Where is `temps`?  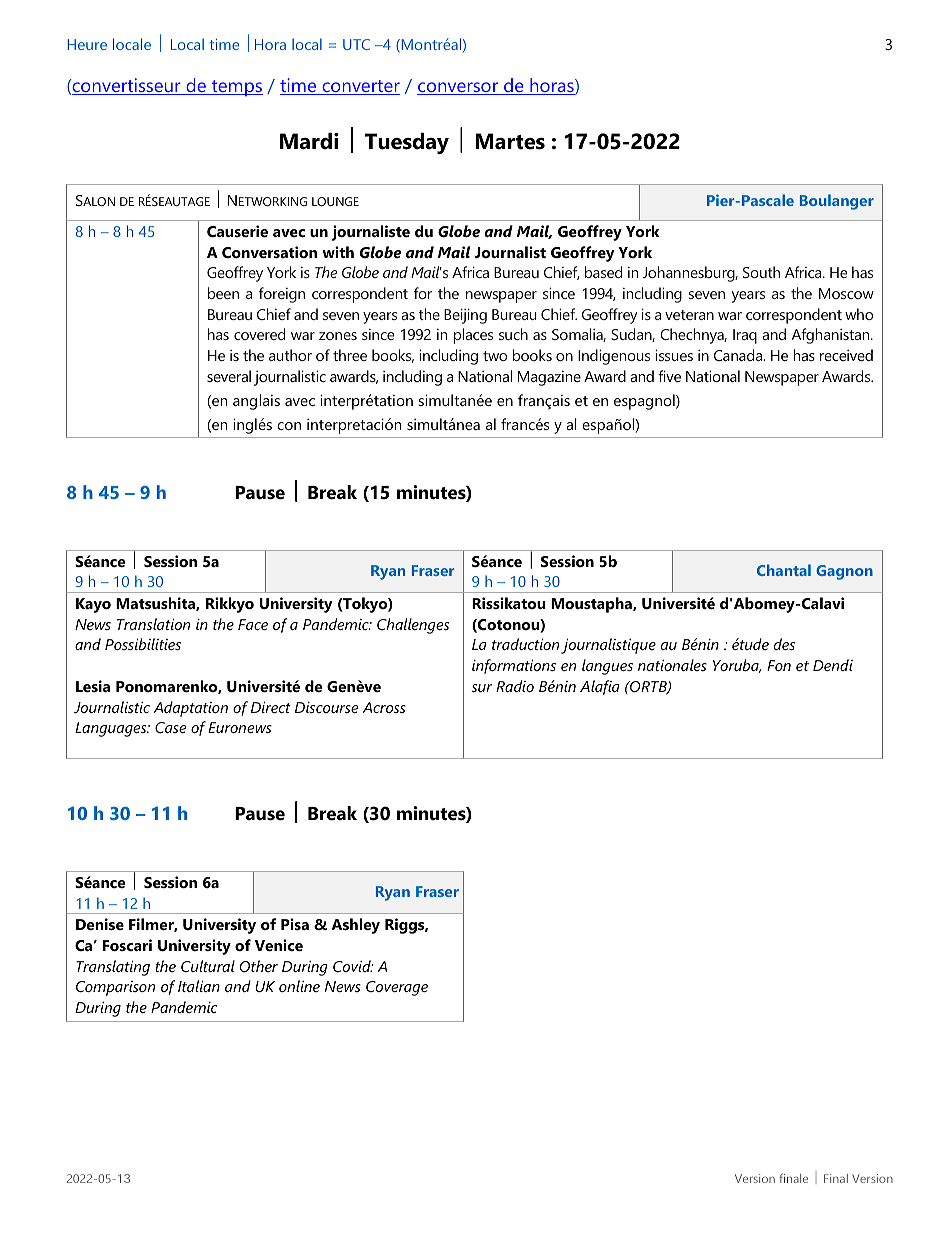 temps is located at coordinates (236, 88).
